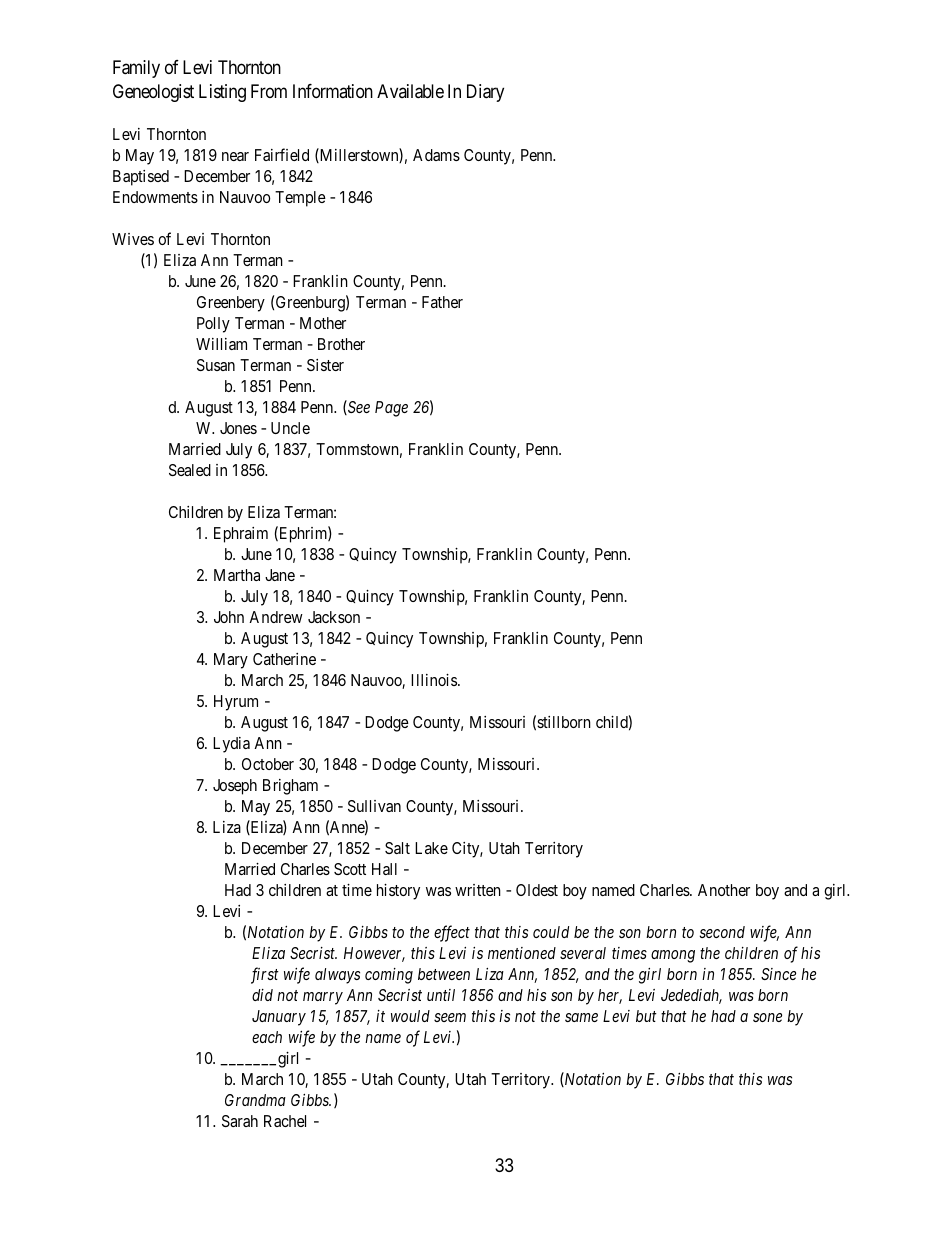 Image resolution: width=952 pixels, height=1233 pixels. Describe the element at coordinates (221, 344) in the screenshot. I see `William` at that location.
